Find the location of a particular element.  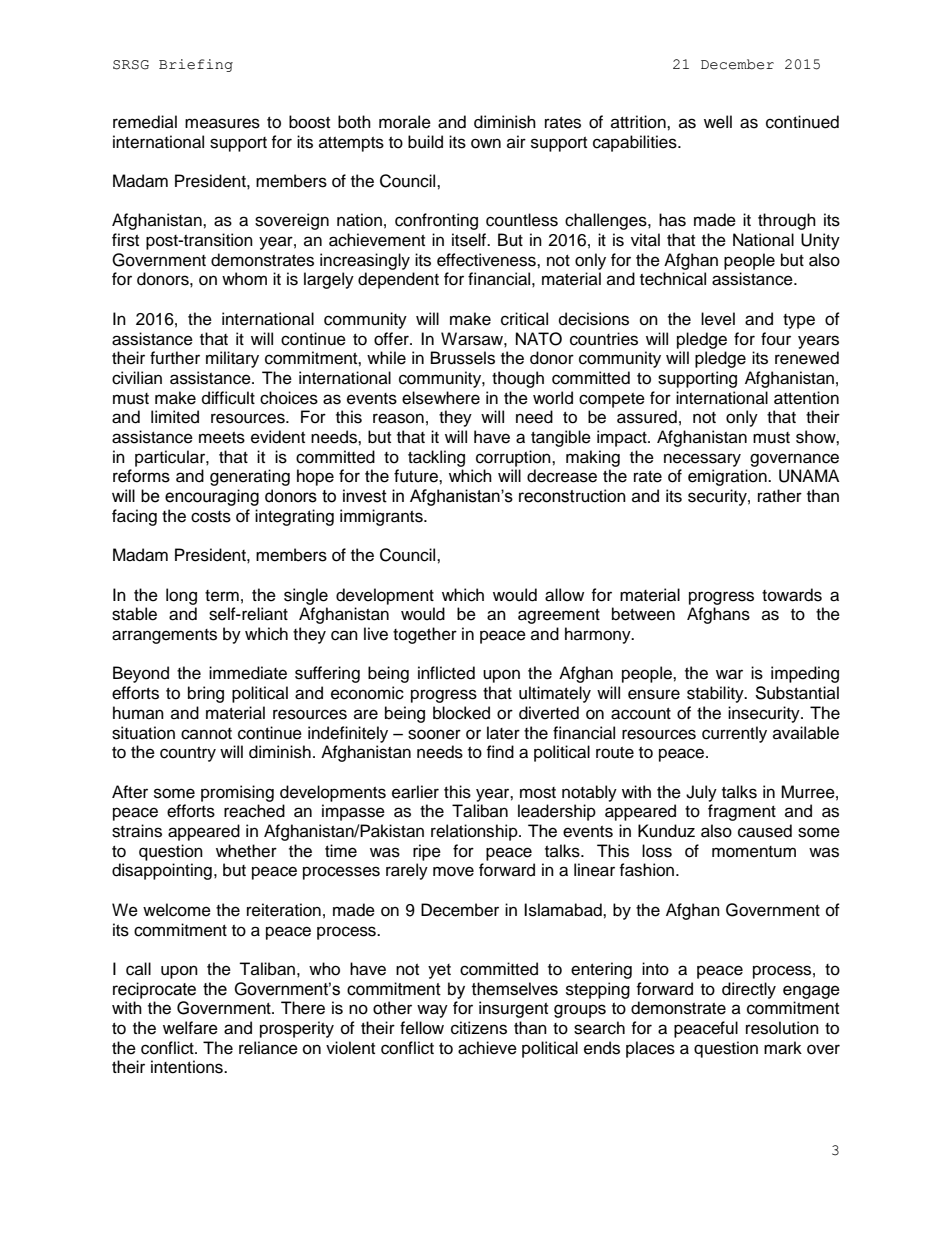

measures is located at coordinates (222, 123).
